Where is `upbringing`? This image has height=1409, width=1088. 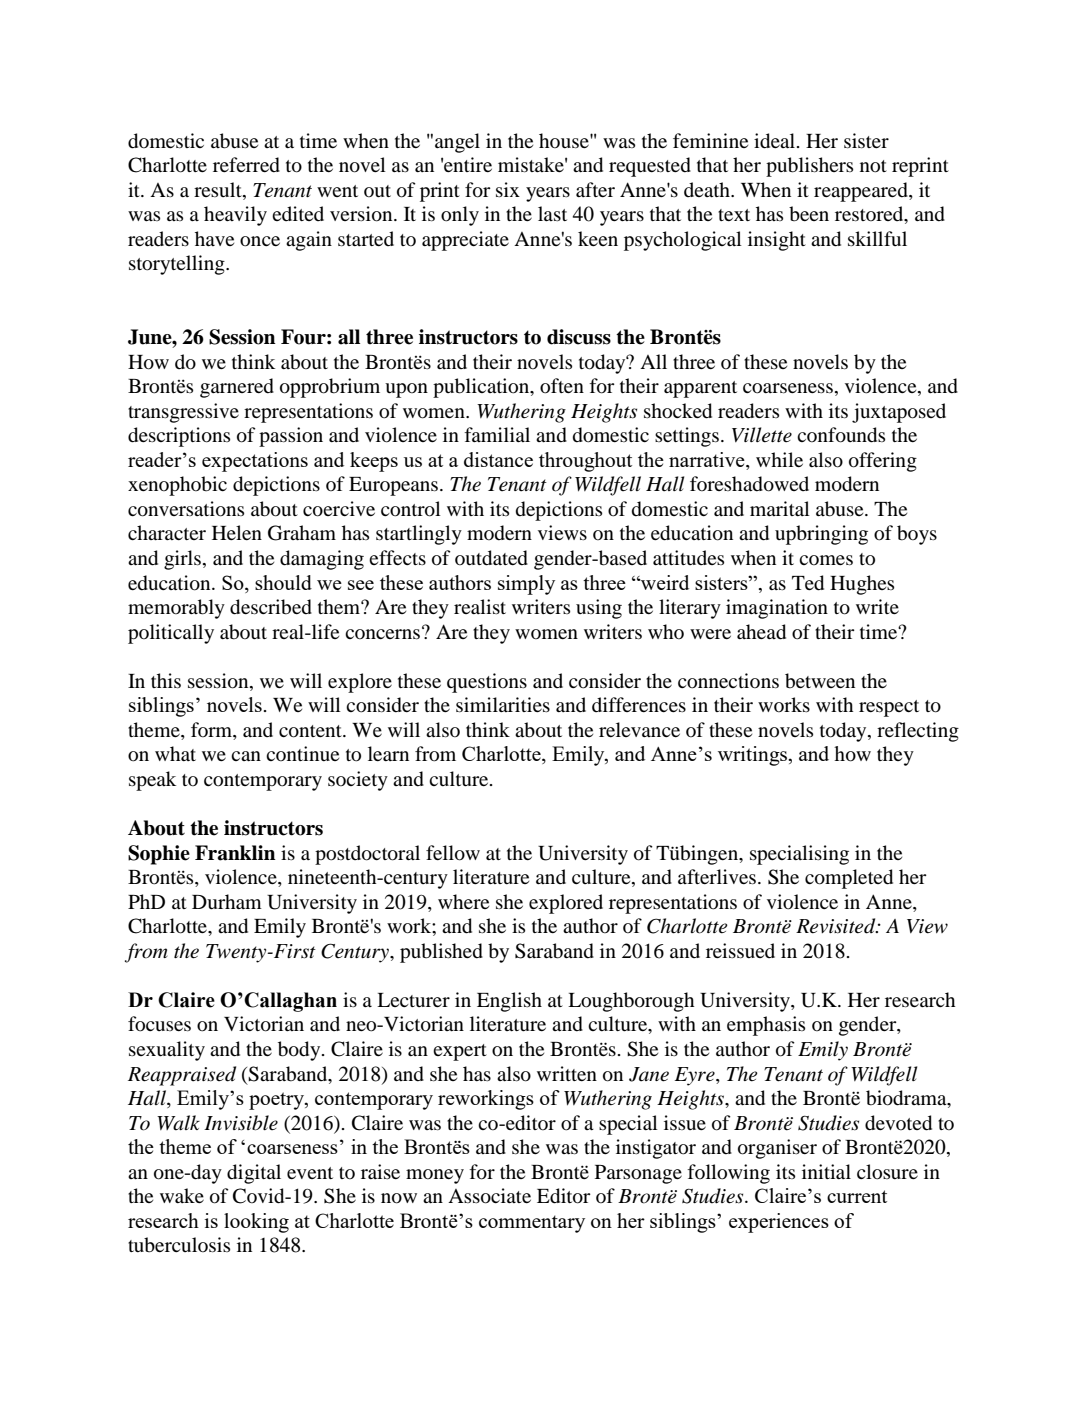
upbringing is located at coordinates (821, 535).
